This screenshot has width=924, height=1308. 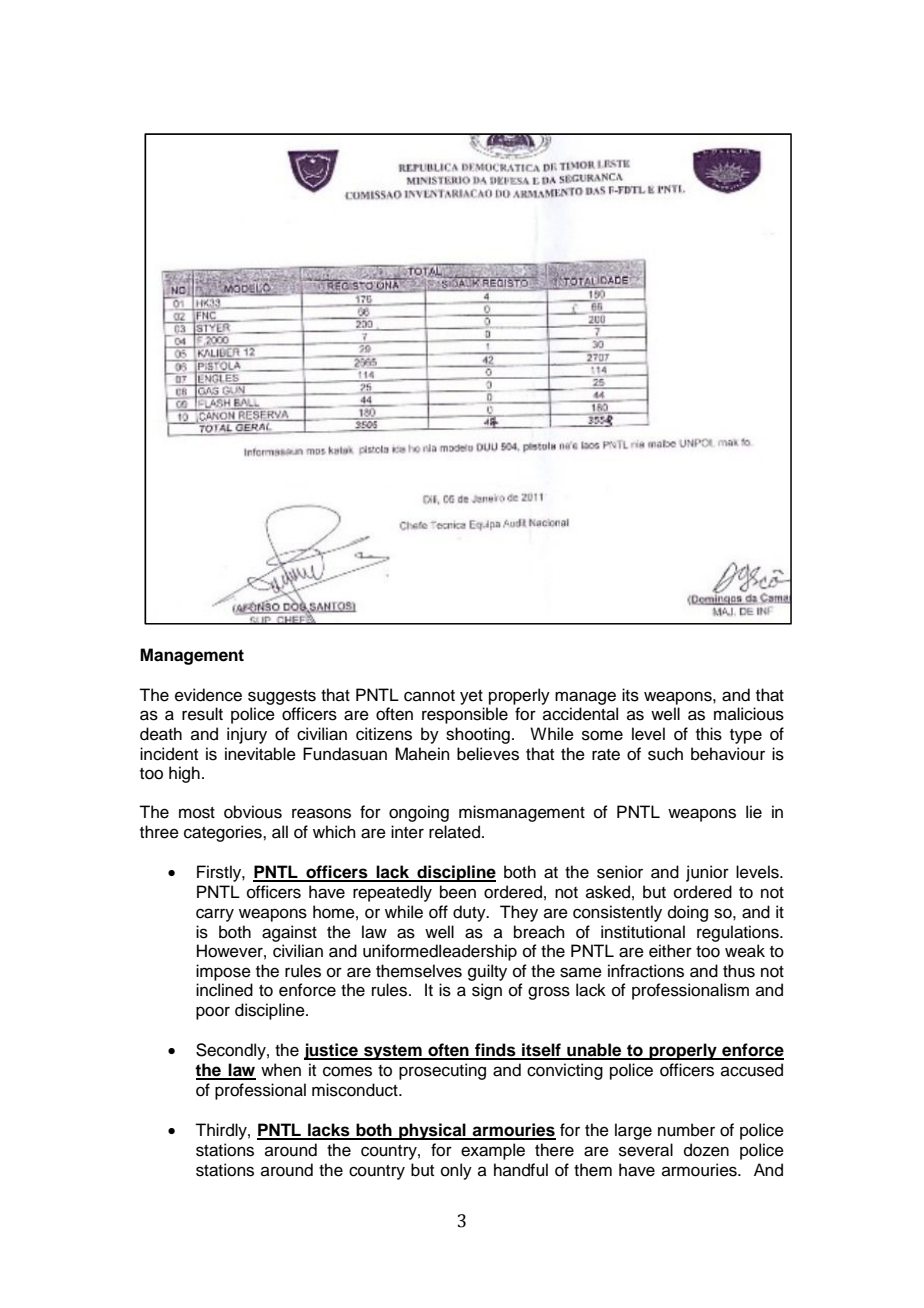 What do you see at coordinates (213, 1013) in the screenshot?
I see `poor` at bounding box center [213, 1013].
